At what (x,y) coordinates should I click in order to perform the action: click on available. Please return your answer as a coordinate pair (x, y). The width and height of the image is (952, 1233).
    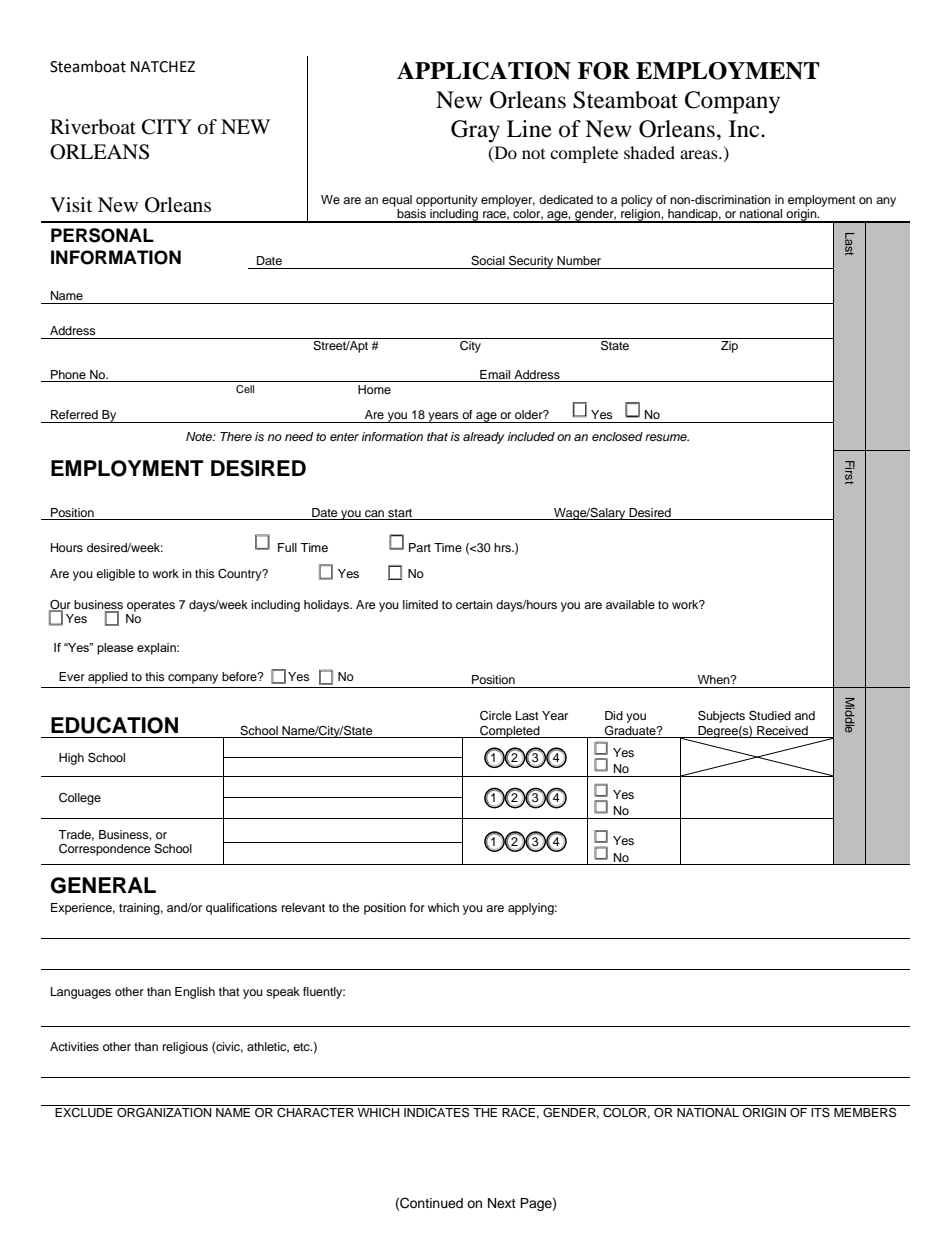
    Looking at the image, I should click on (630, 604).
